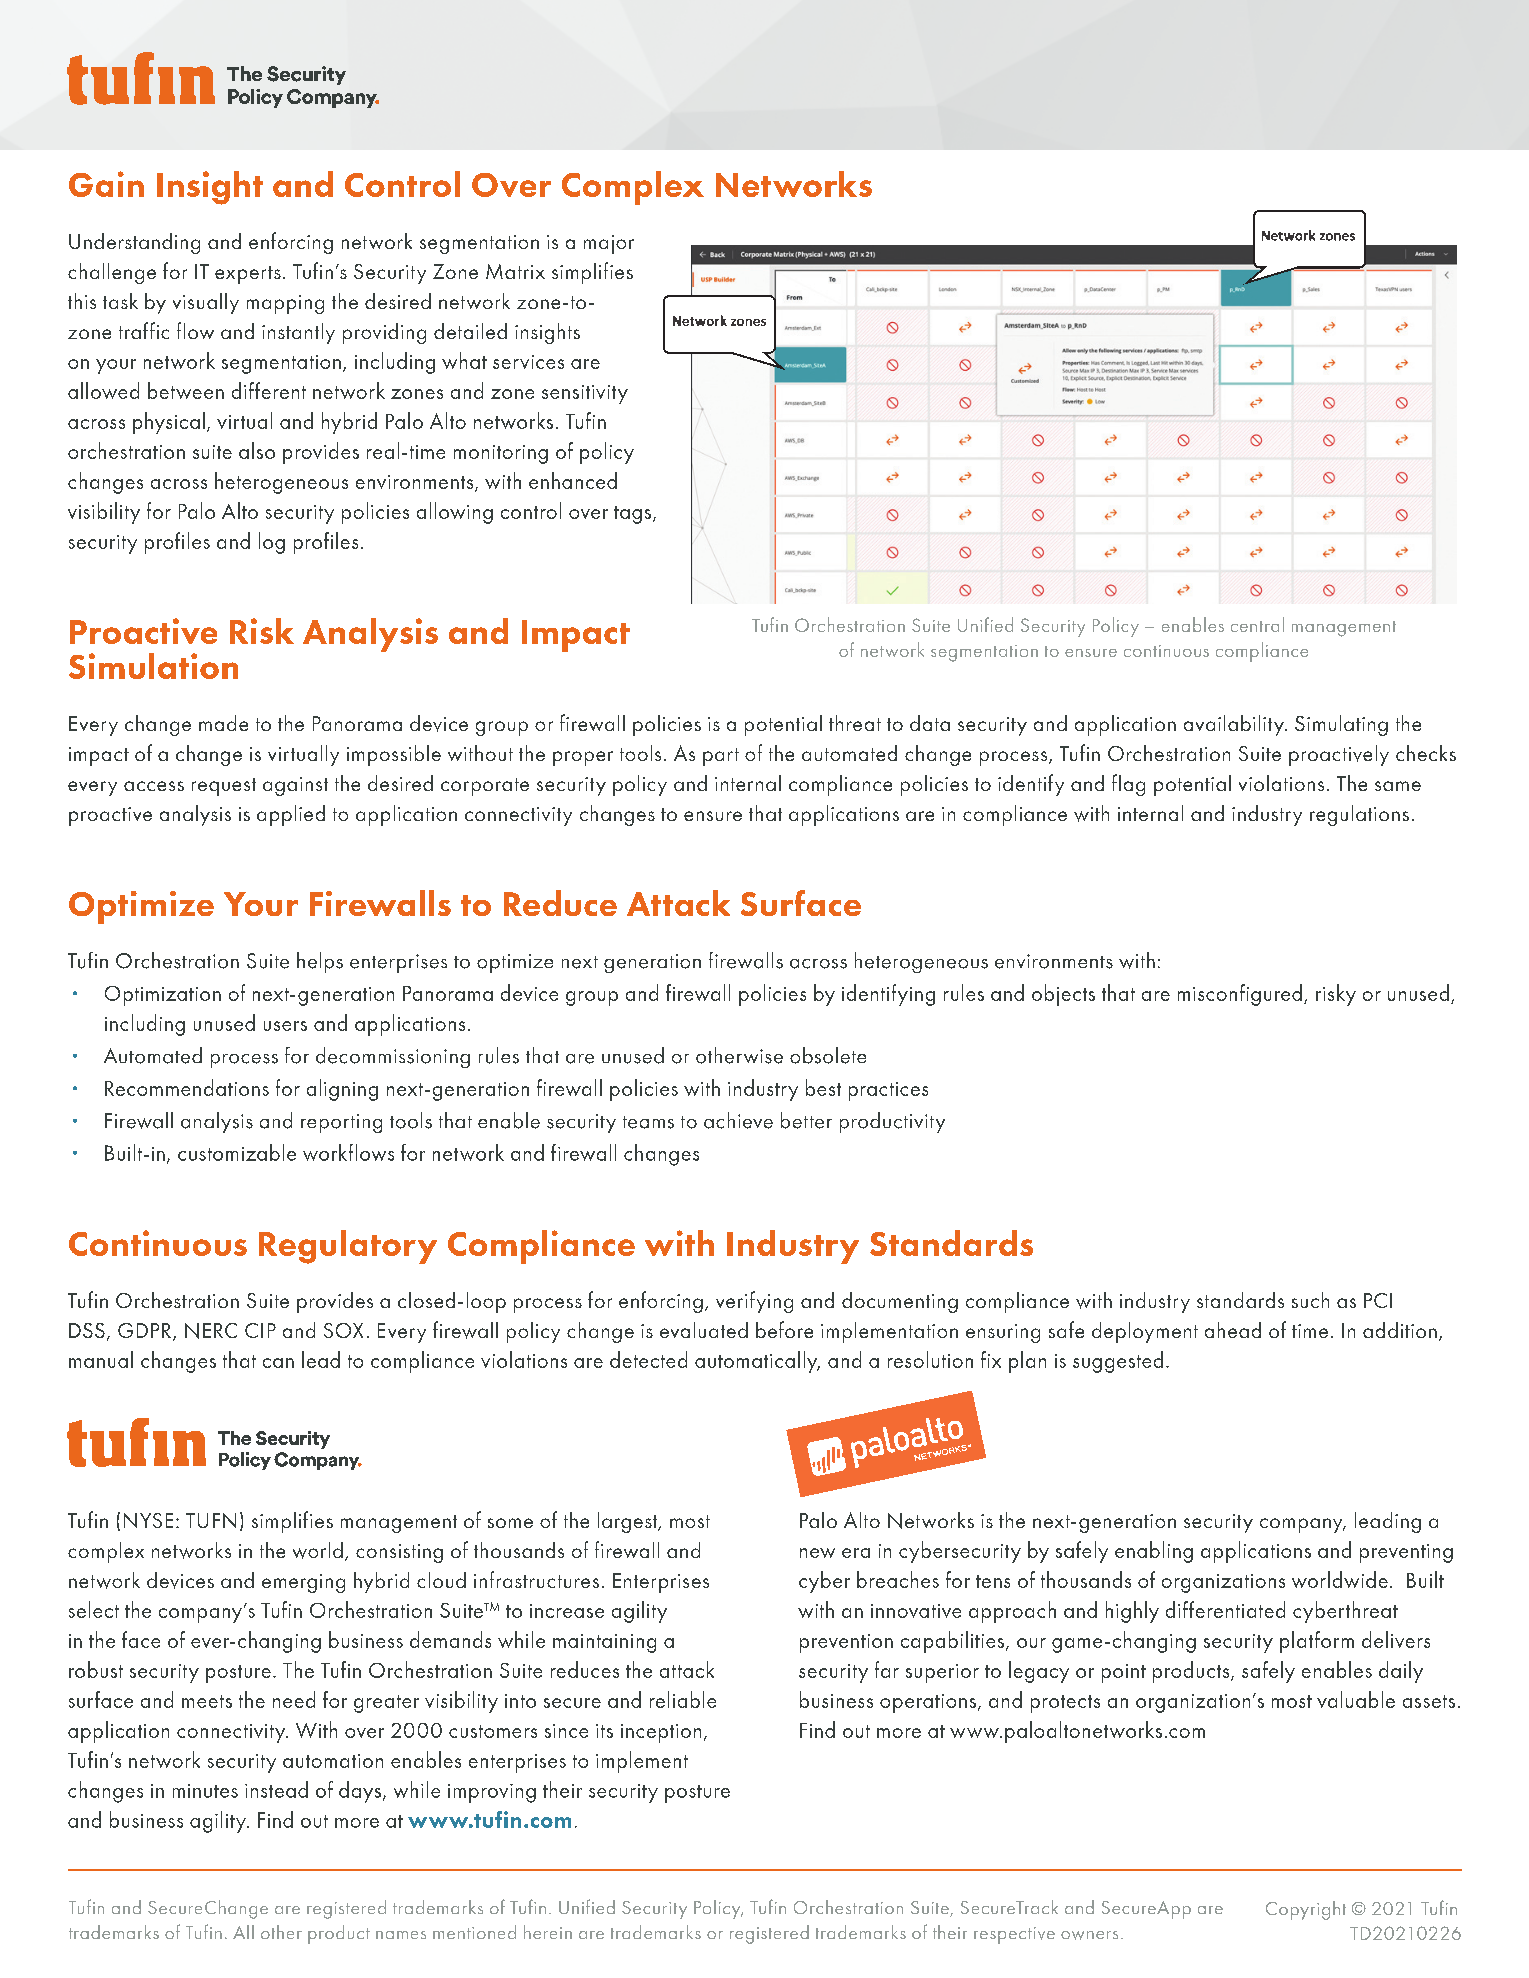  What do you see at coordinates (248, 275) in the document?
I see `experts` at bounding box center [248, 275].
